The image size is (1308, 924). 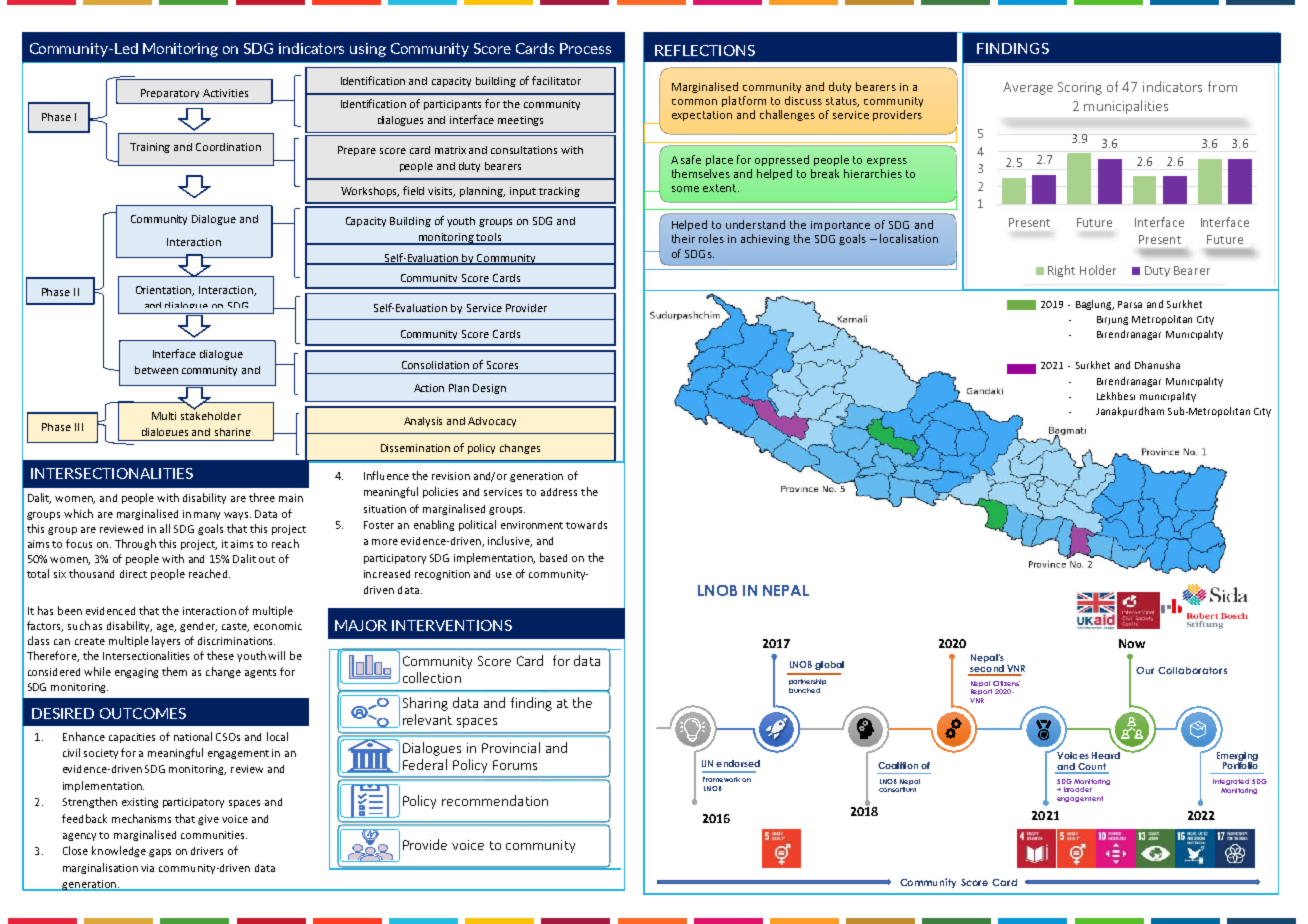 What do you see at coordinates (170, 93) in the screenshot?
I see `Preparatory` at bounding box center [170, 93].
